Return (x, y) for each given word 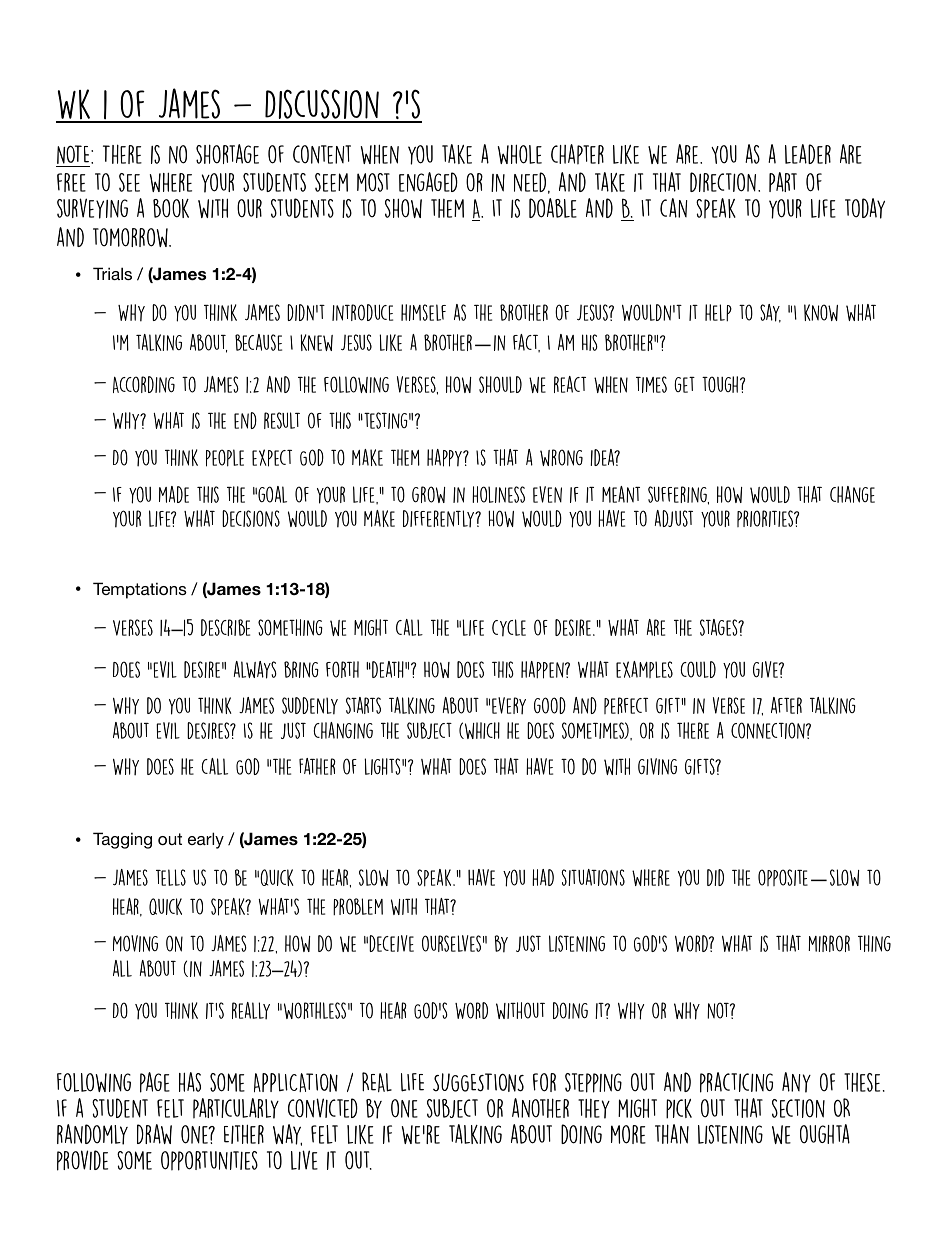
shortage (227, 154)
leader (808, 154)
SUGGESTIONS (478, 1082)
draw (154, 1134)
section (798, 1108)
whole (520, 154)
